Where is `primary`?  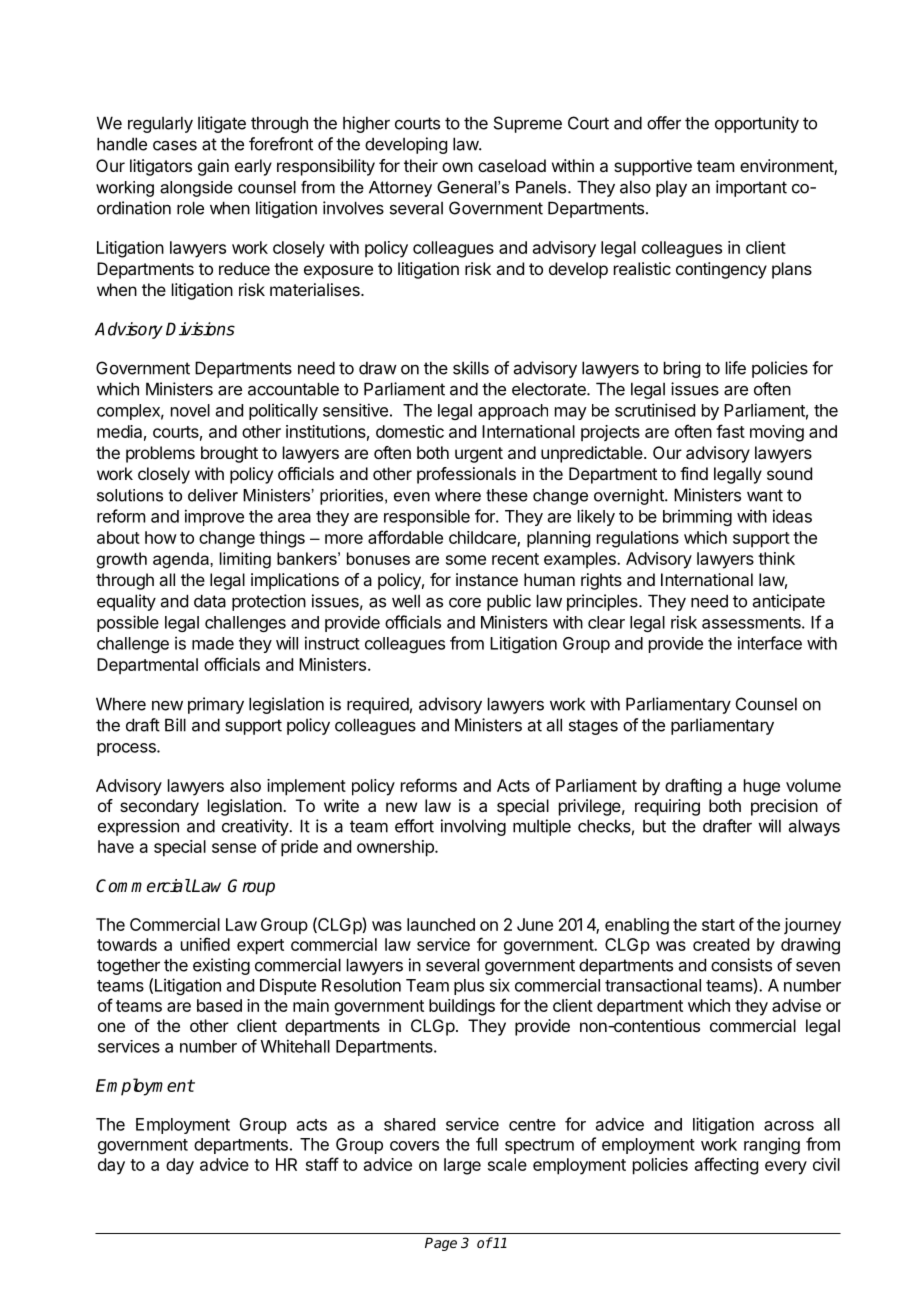
primary is located at coordinates (216, 705).
